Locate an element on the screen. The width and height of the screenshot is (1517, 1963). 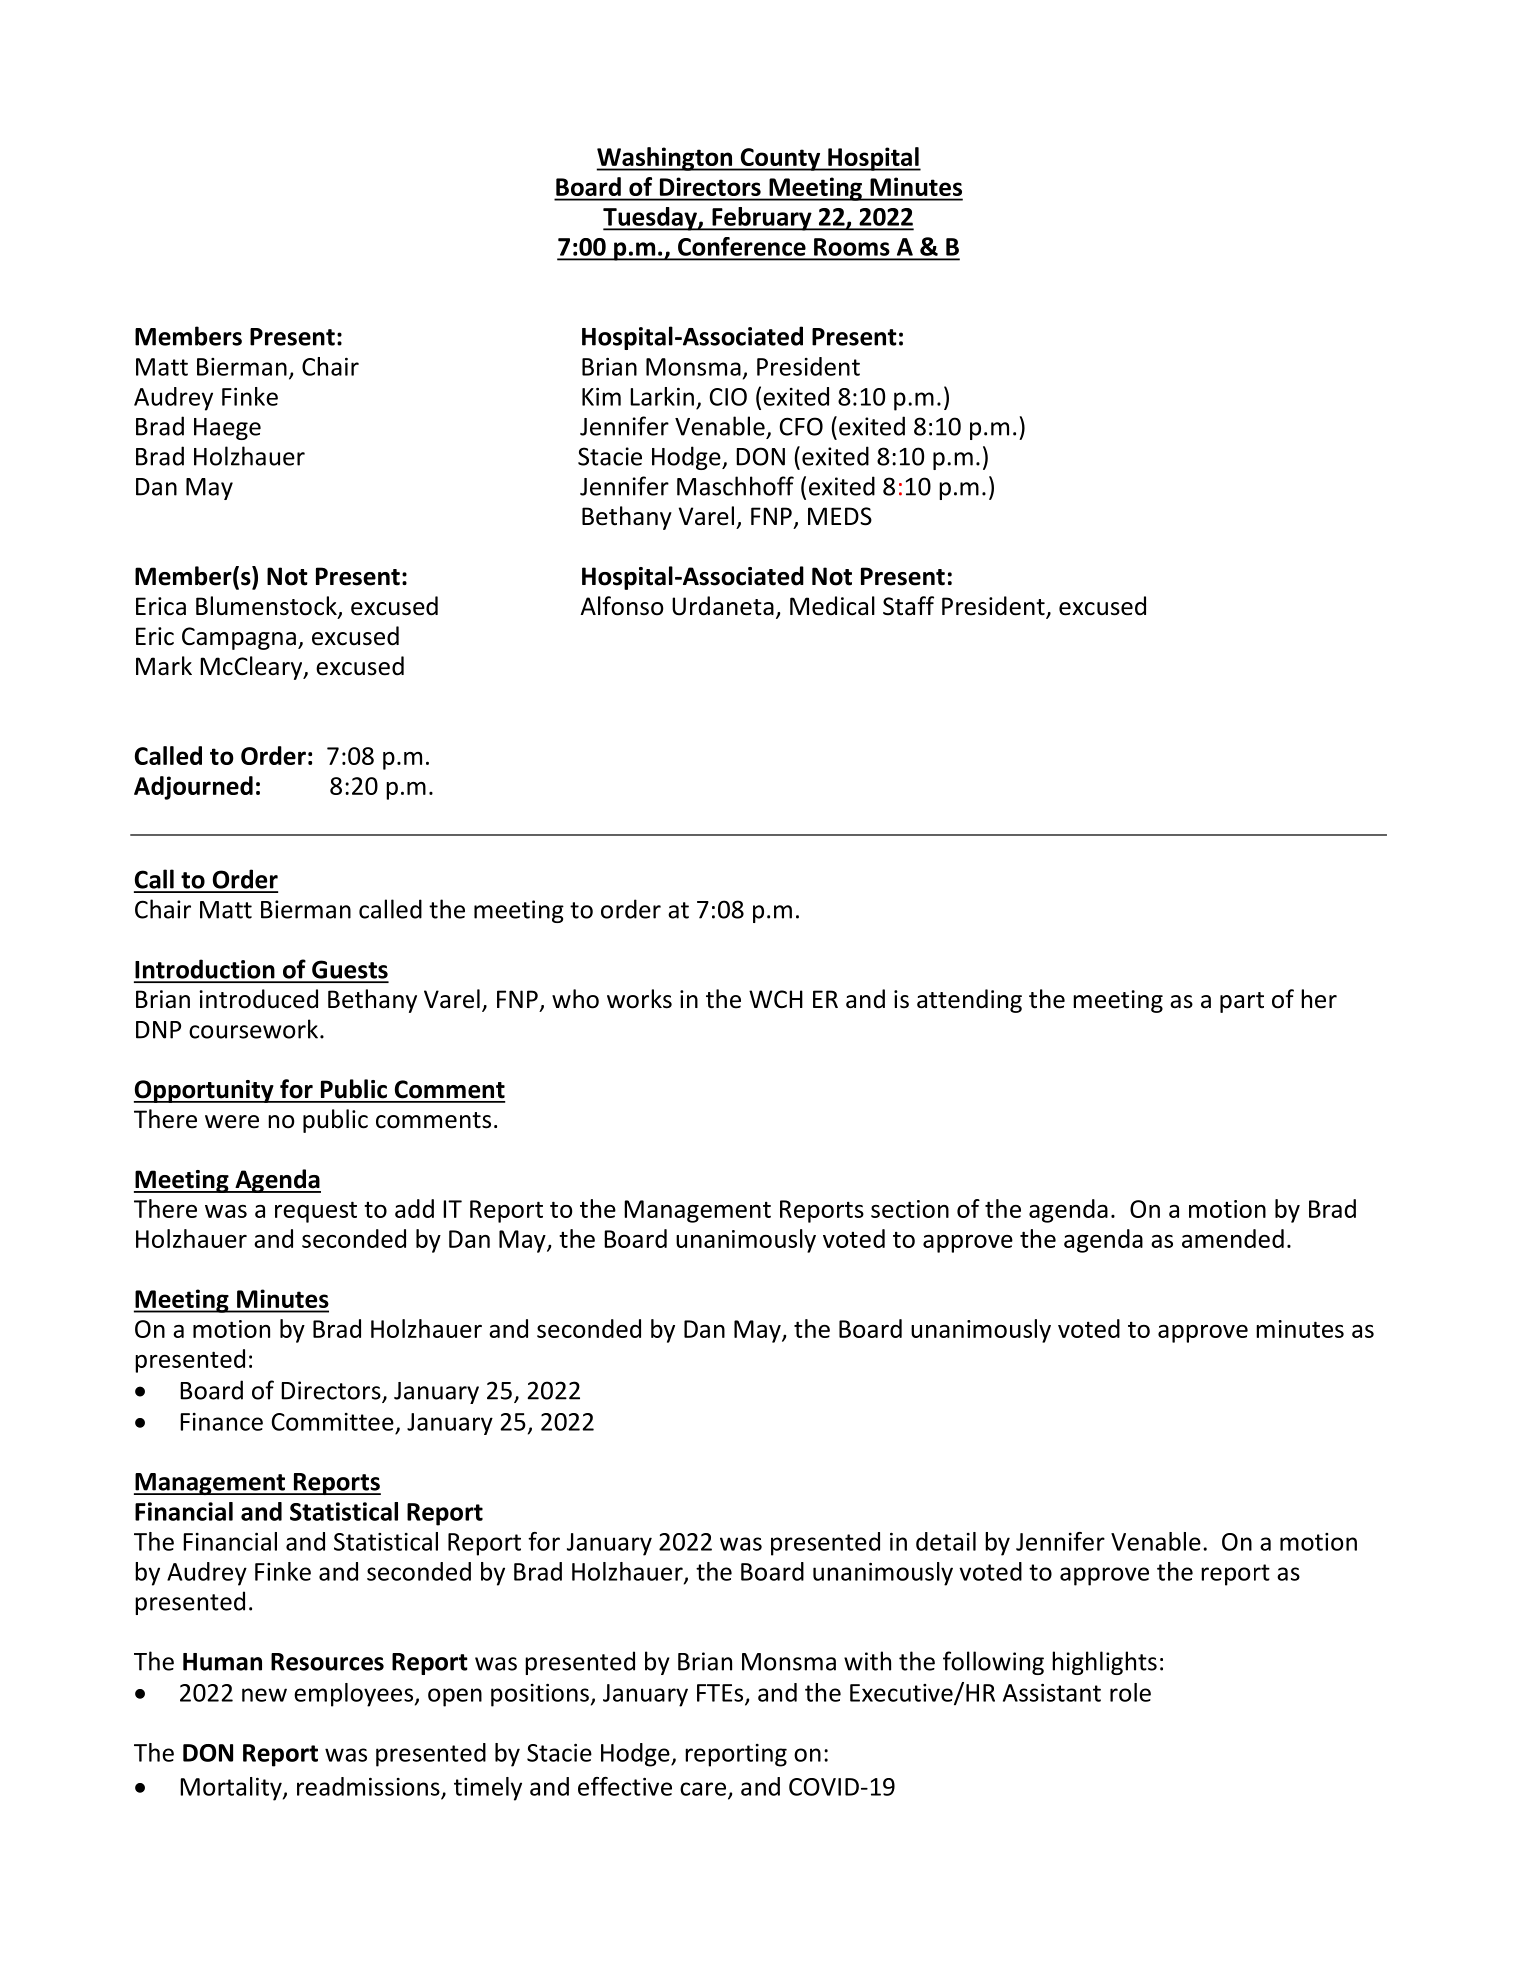
were is located at coordinates (232, 1122).
